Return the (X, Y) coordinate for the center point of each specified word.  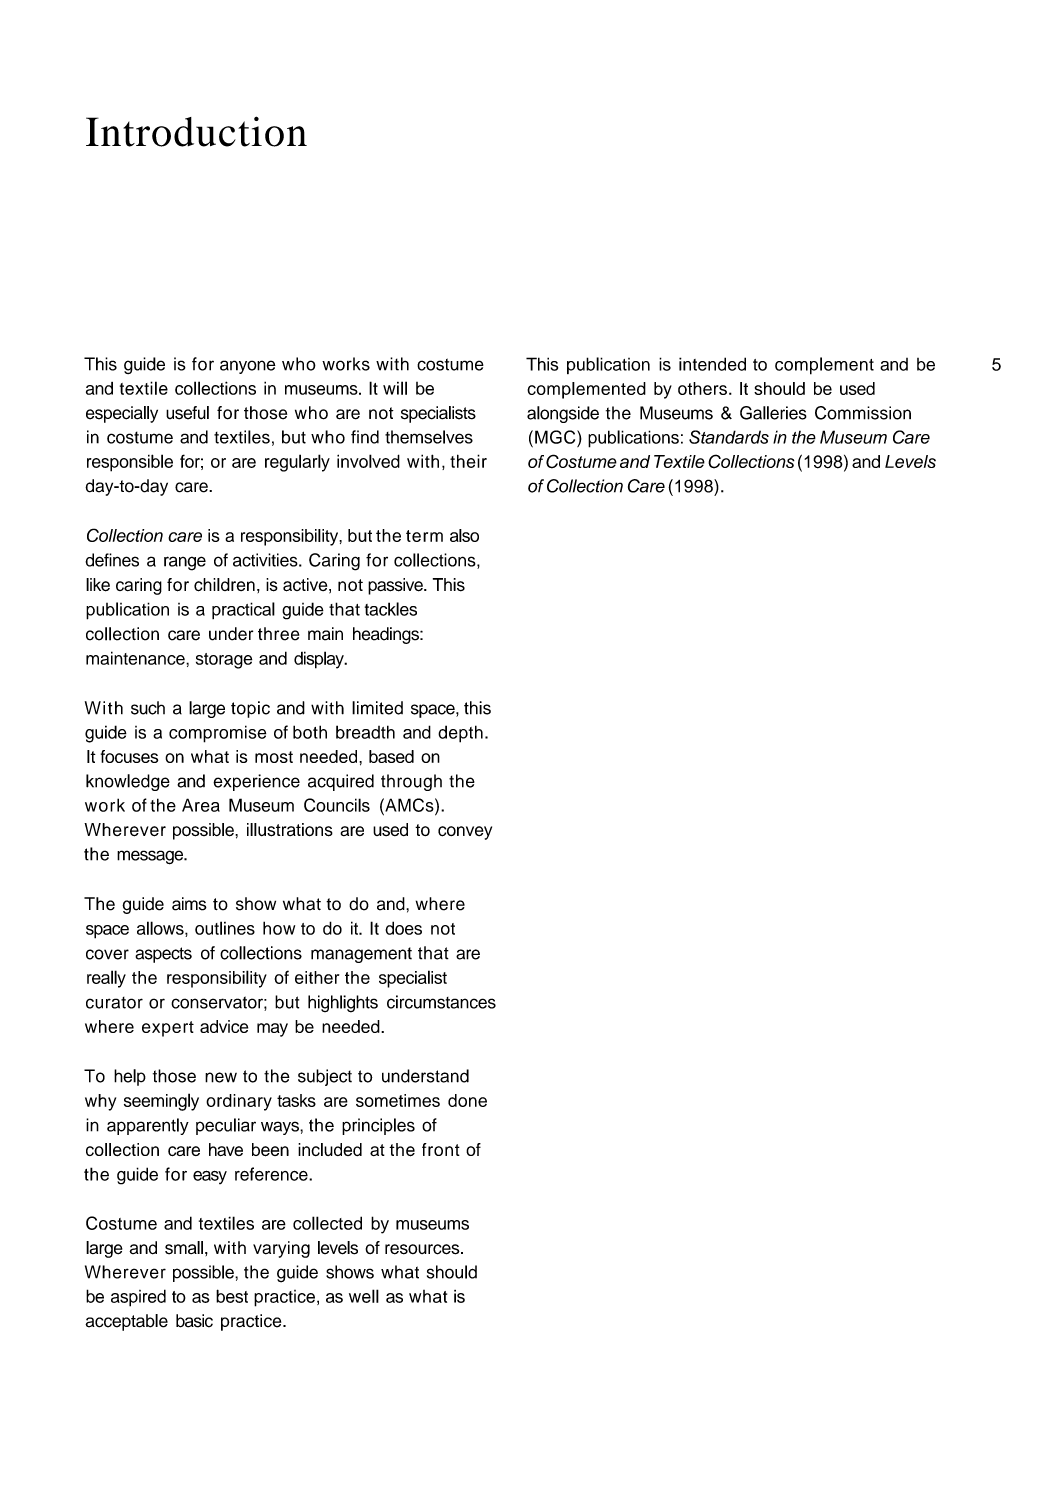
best (232, 1296)
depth (460, 734)
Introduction (196, 131)
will (395, 388)
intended (712, 364)
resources (423, 1249)
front (441, 1149)
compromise (217, 734)
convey (465, 833)
